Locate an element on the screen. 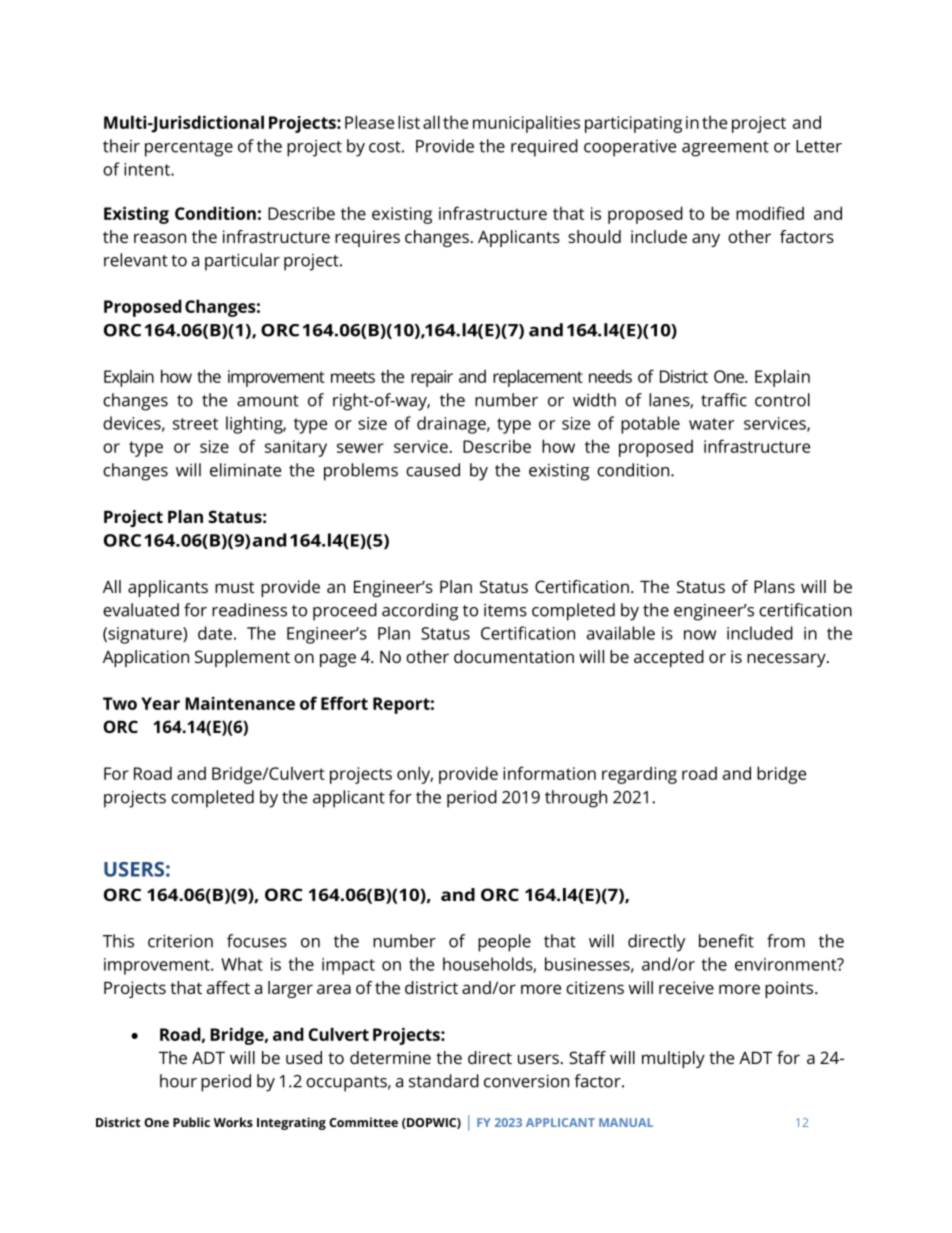 This screenshot has height=1233, width=952. percentage is located at coordinates (189, 149).
